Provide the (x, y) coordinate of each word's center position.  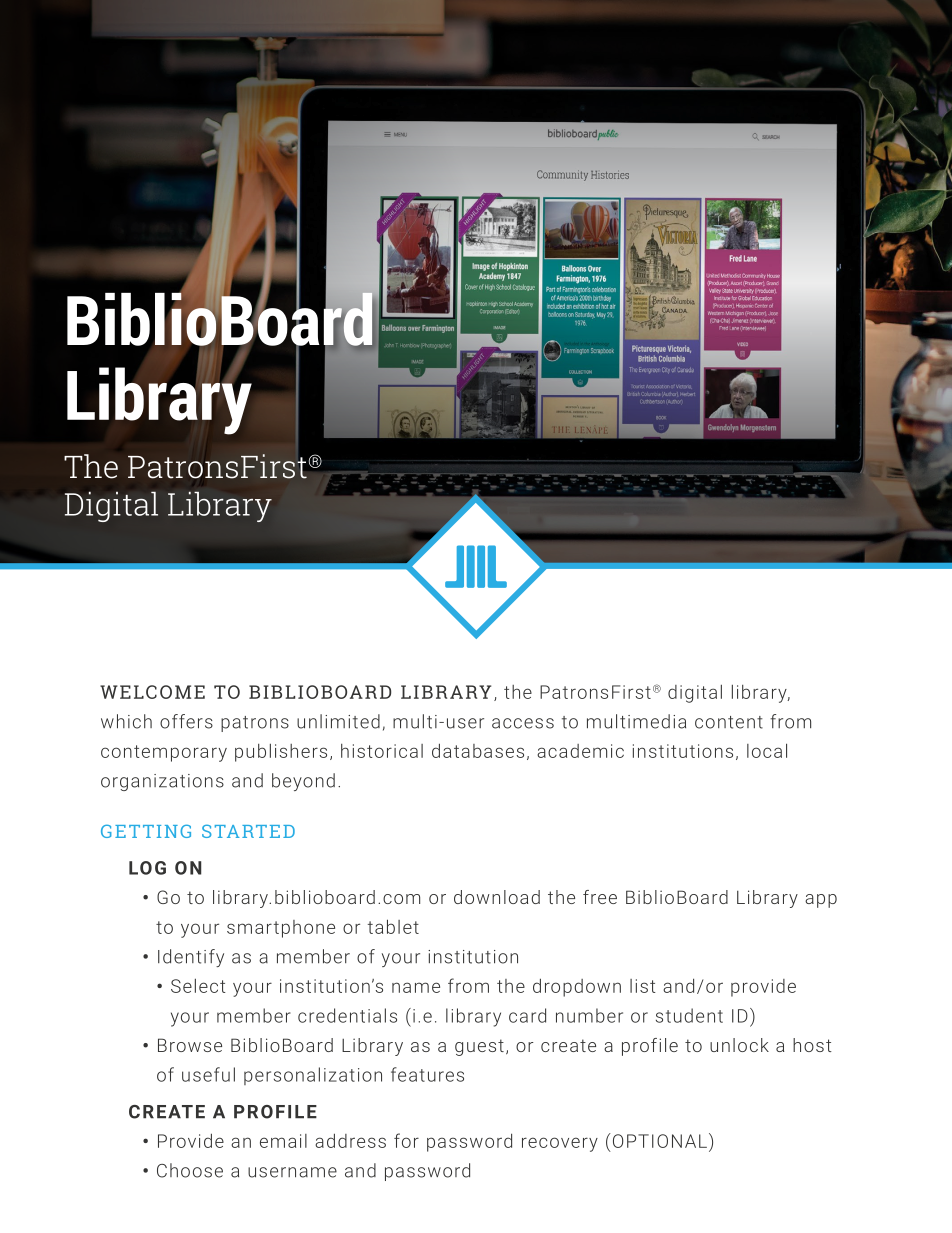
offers (186, 721)
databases (478, 750)
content (729, 722)
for (406, 1140)
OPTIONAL (658, 1140)
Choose (190, 1170)
